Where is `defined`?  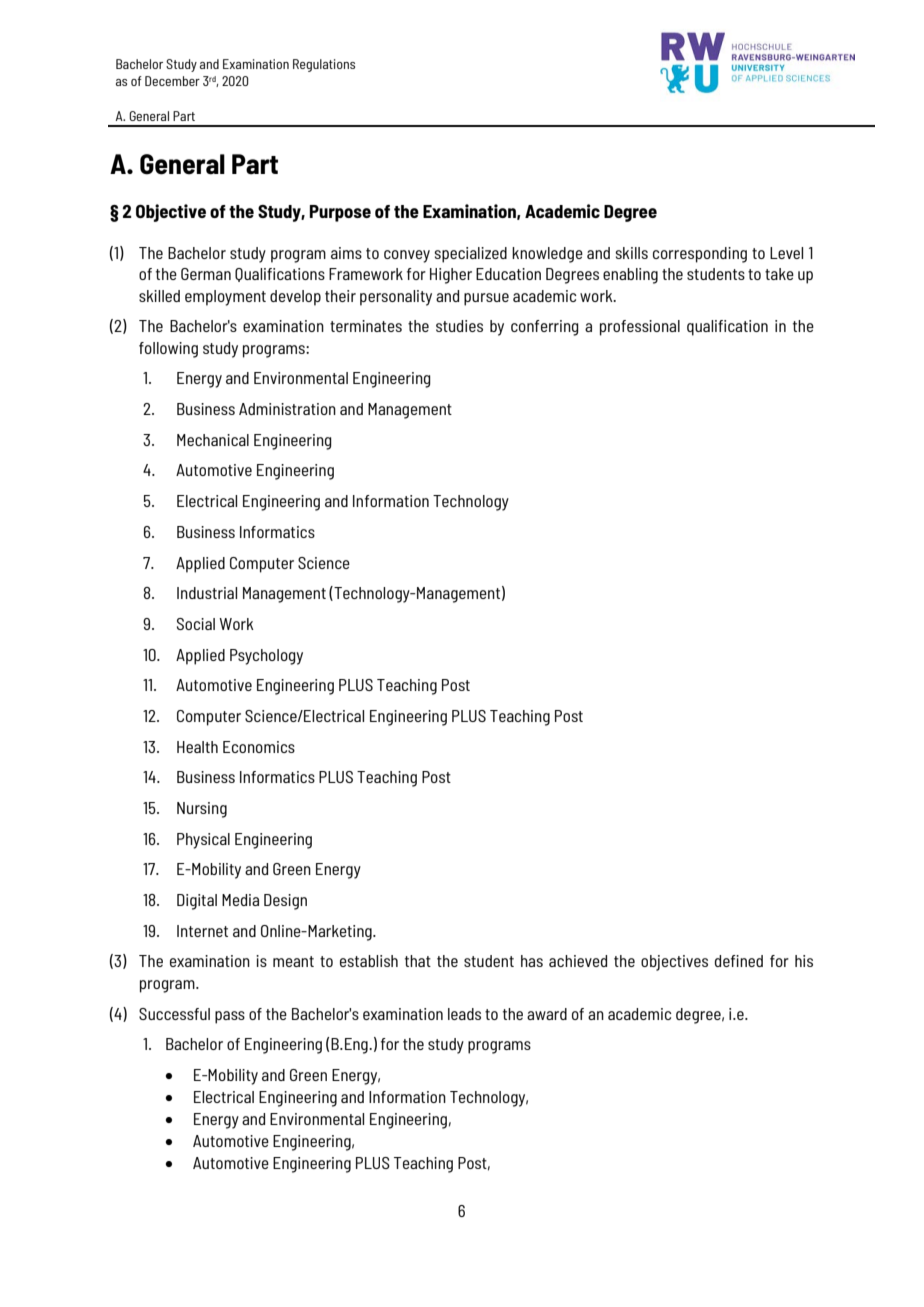
defined is located at coordinates (739, 961).
